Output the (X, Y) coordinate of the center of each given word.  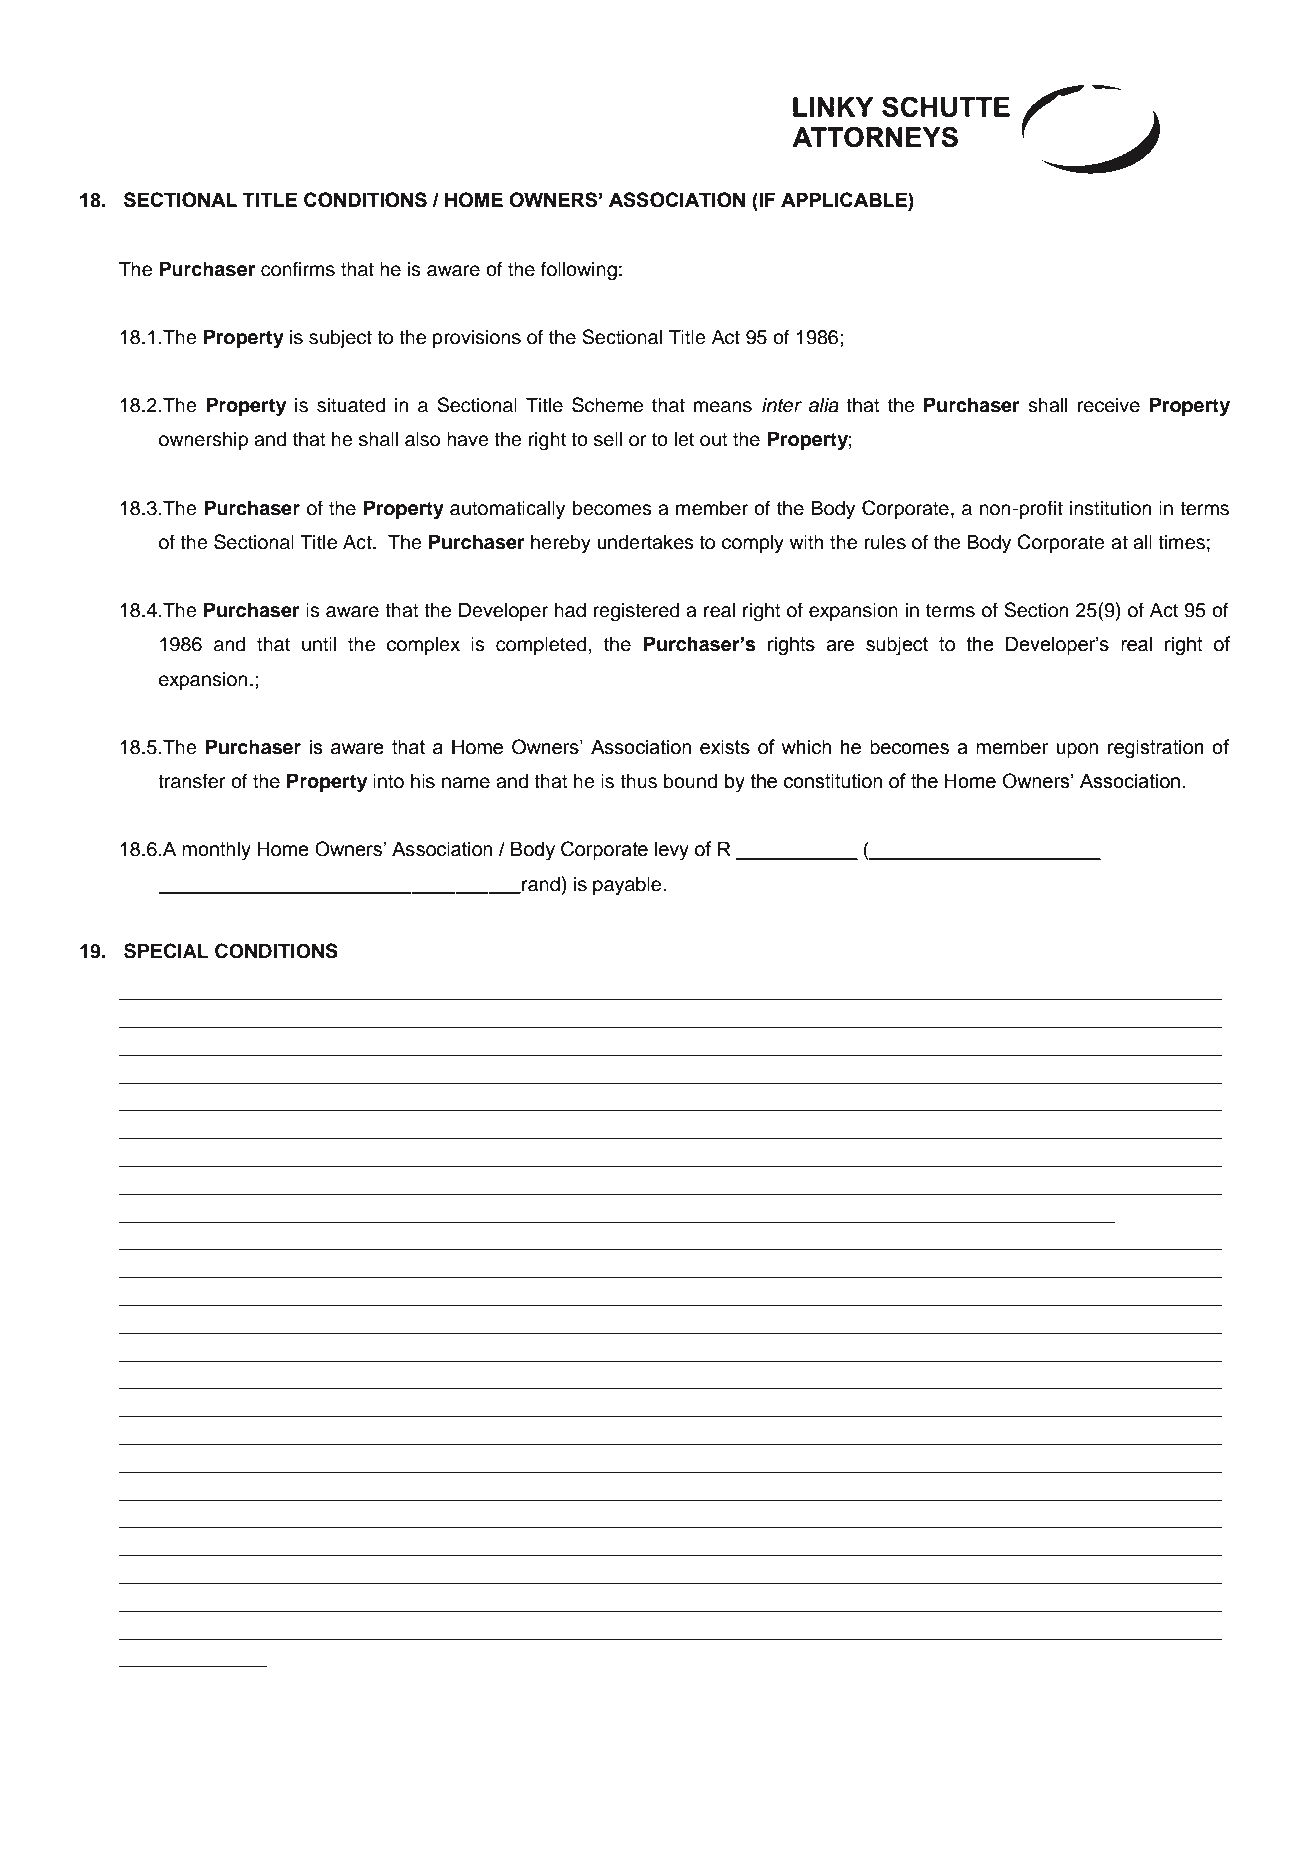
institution (1110, 508)
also (422, 439)
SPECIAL (166, 951)
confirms (298, 269)
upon (1077, 750)
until (319, 644)
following (579, 271)
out (714, 440)
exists (725, 747)
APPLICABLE (845, 199)
